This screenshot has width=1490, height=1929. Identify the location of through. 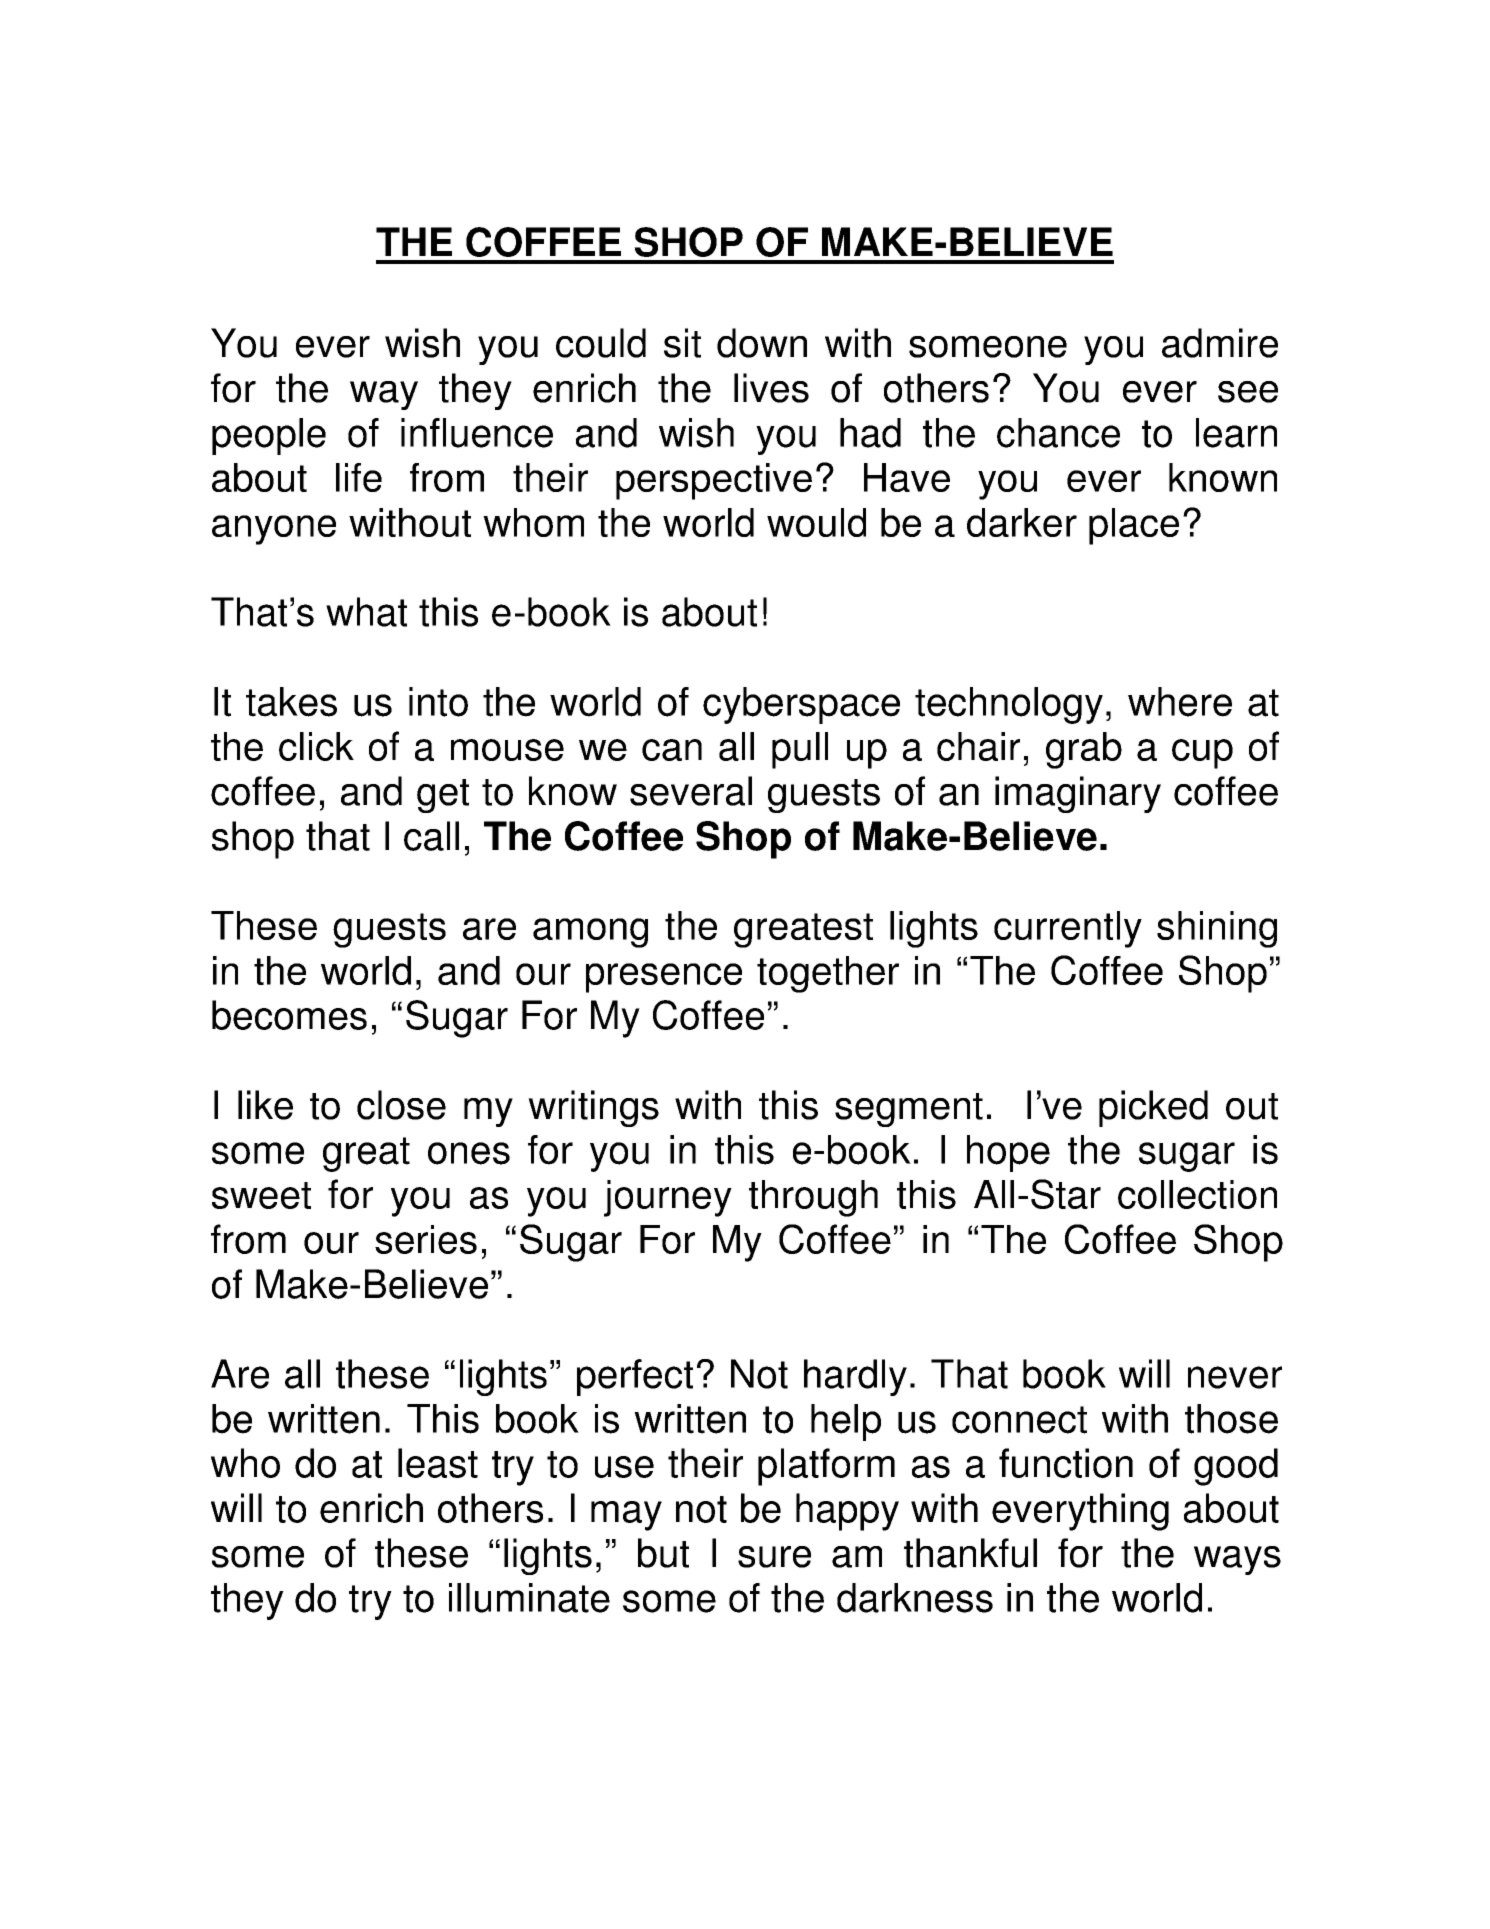
(813, 1198).
